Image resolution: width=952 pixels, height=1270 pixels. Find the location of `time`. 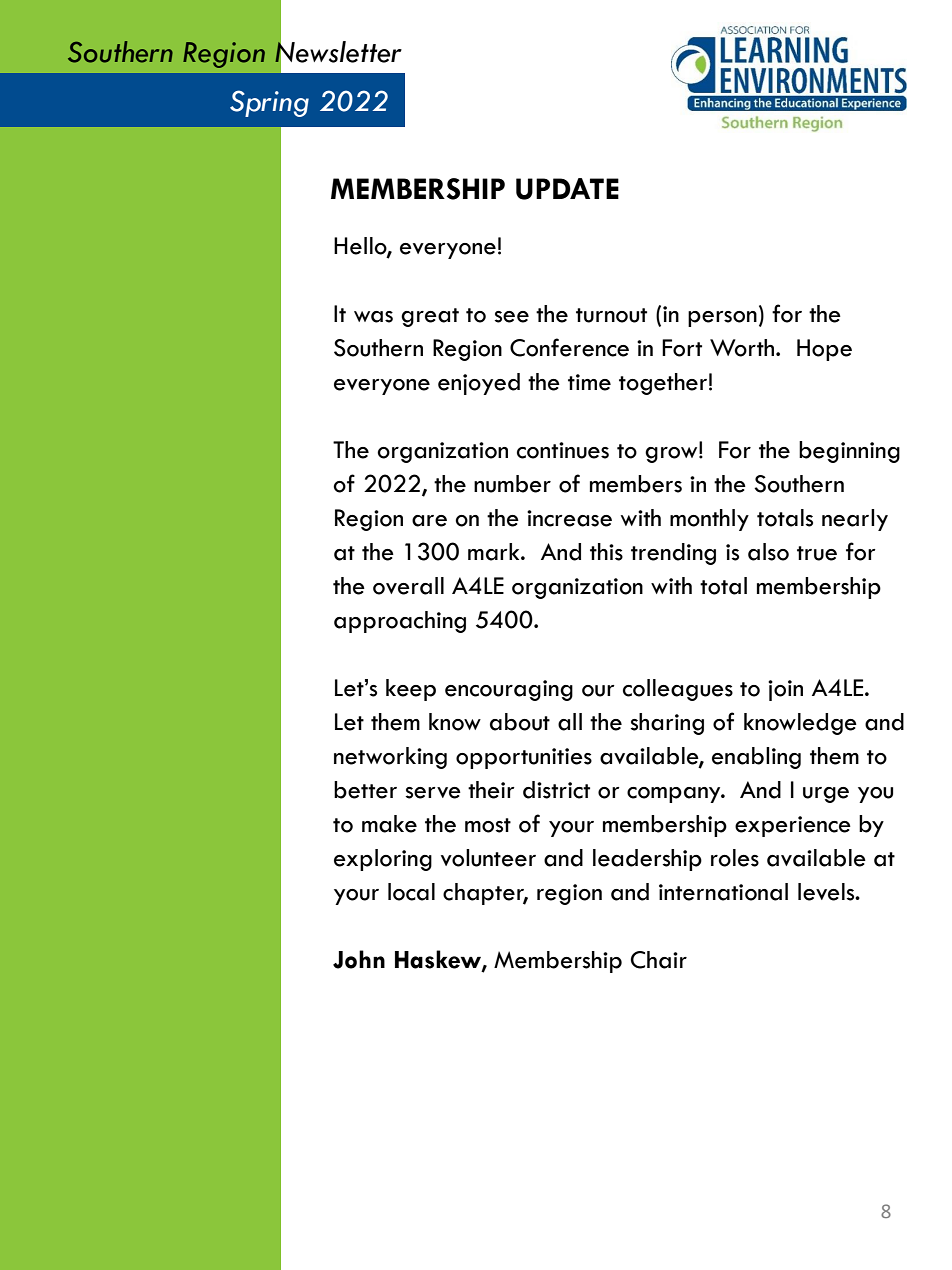

time is located at coordinates (589, 382).
